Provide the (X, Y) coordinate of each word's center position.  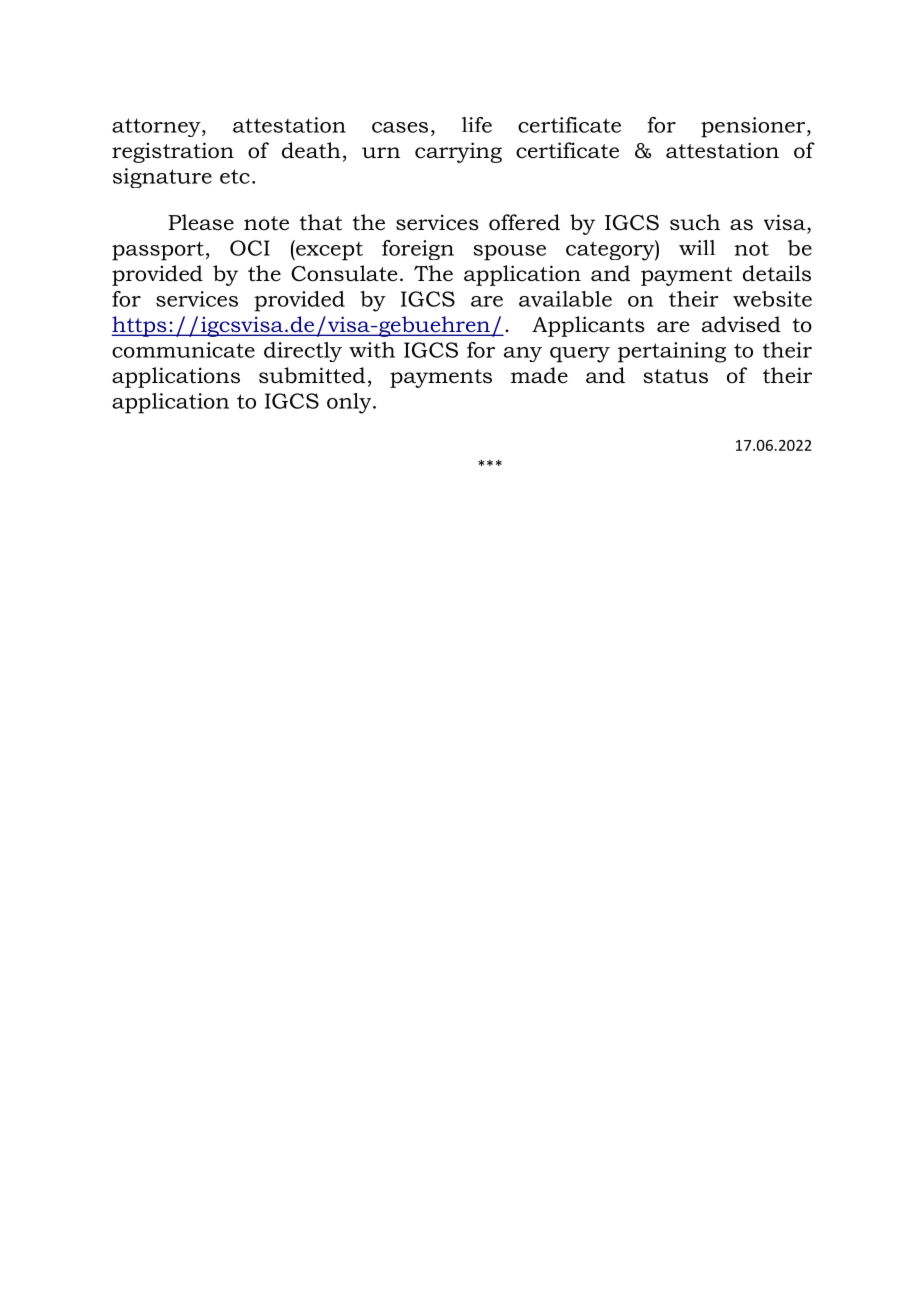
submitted (312, 375)
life (477, 125)
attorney (157, 127)
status (675, 376)
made (539, 375)
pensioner (754, 127)
